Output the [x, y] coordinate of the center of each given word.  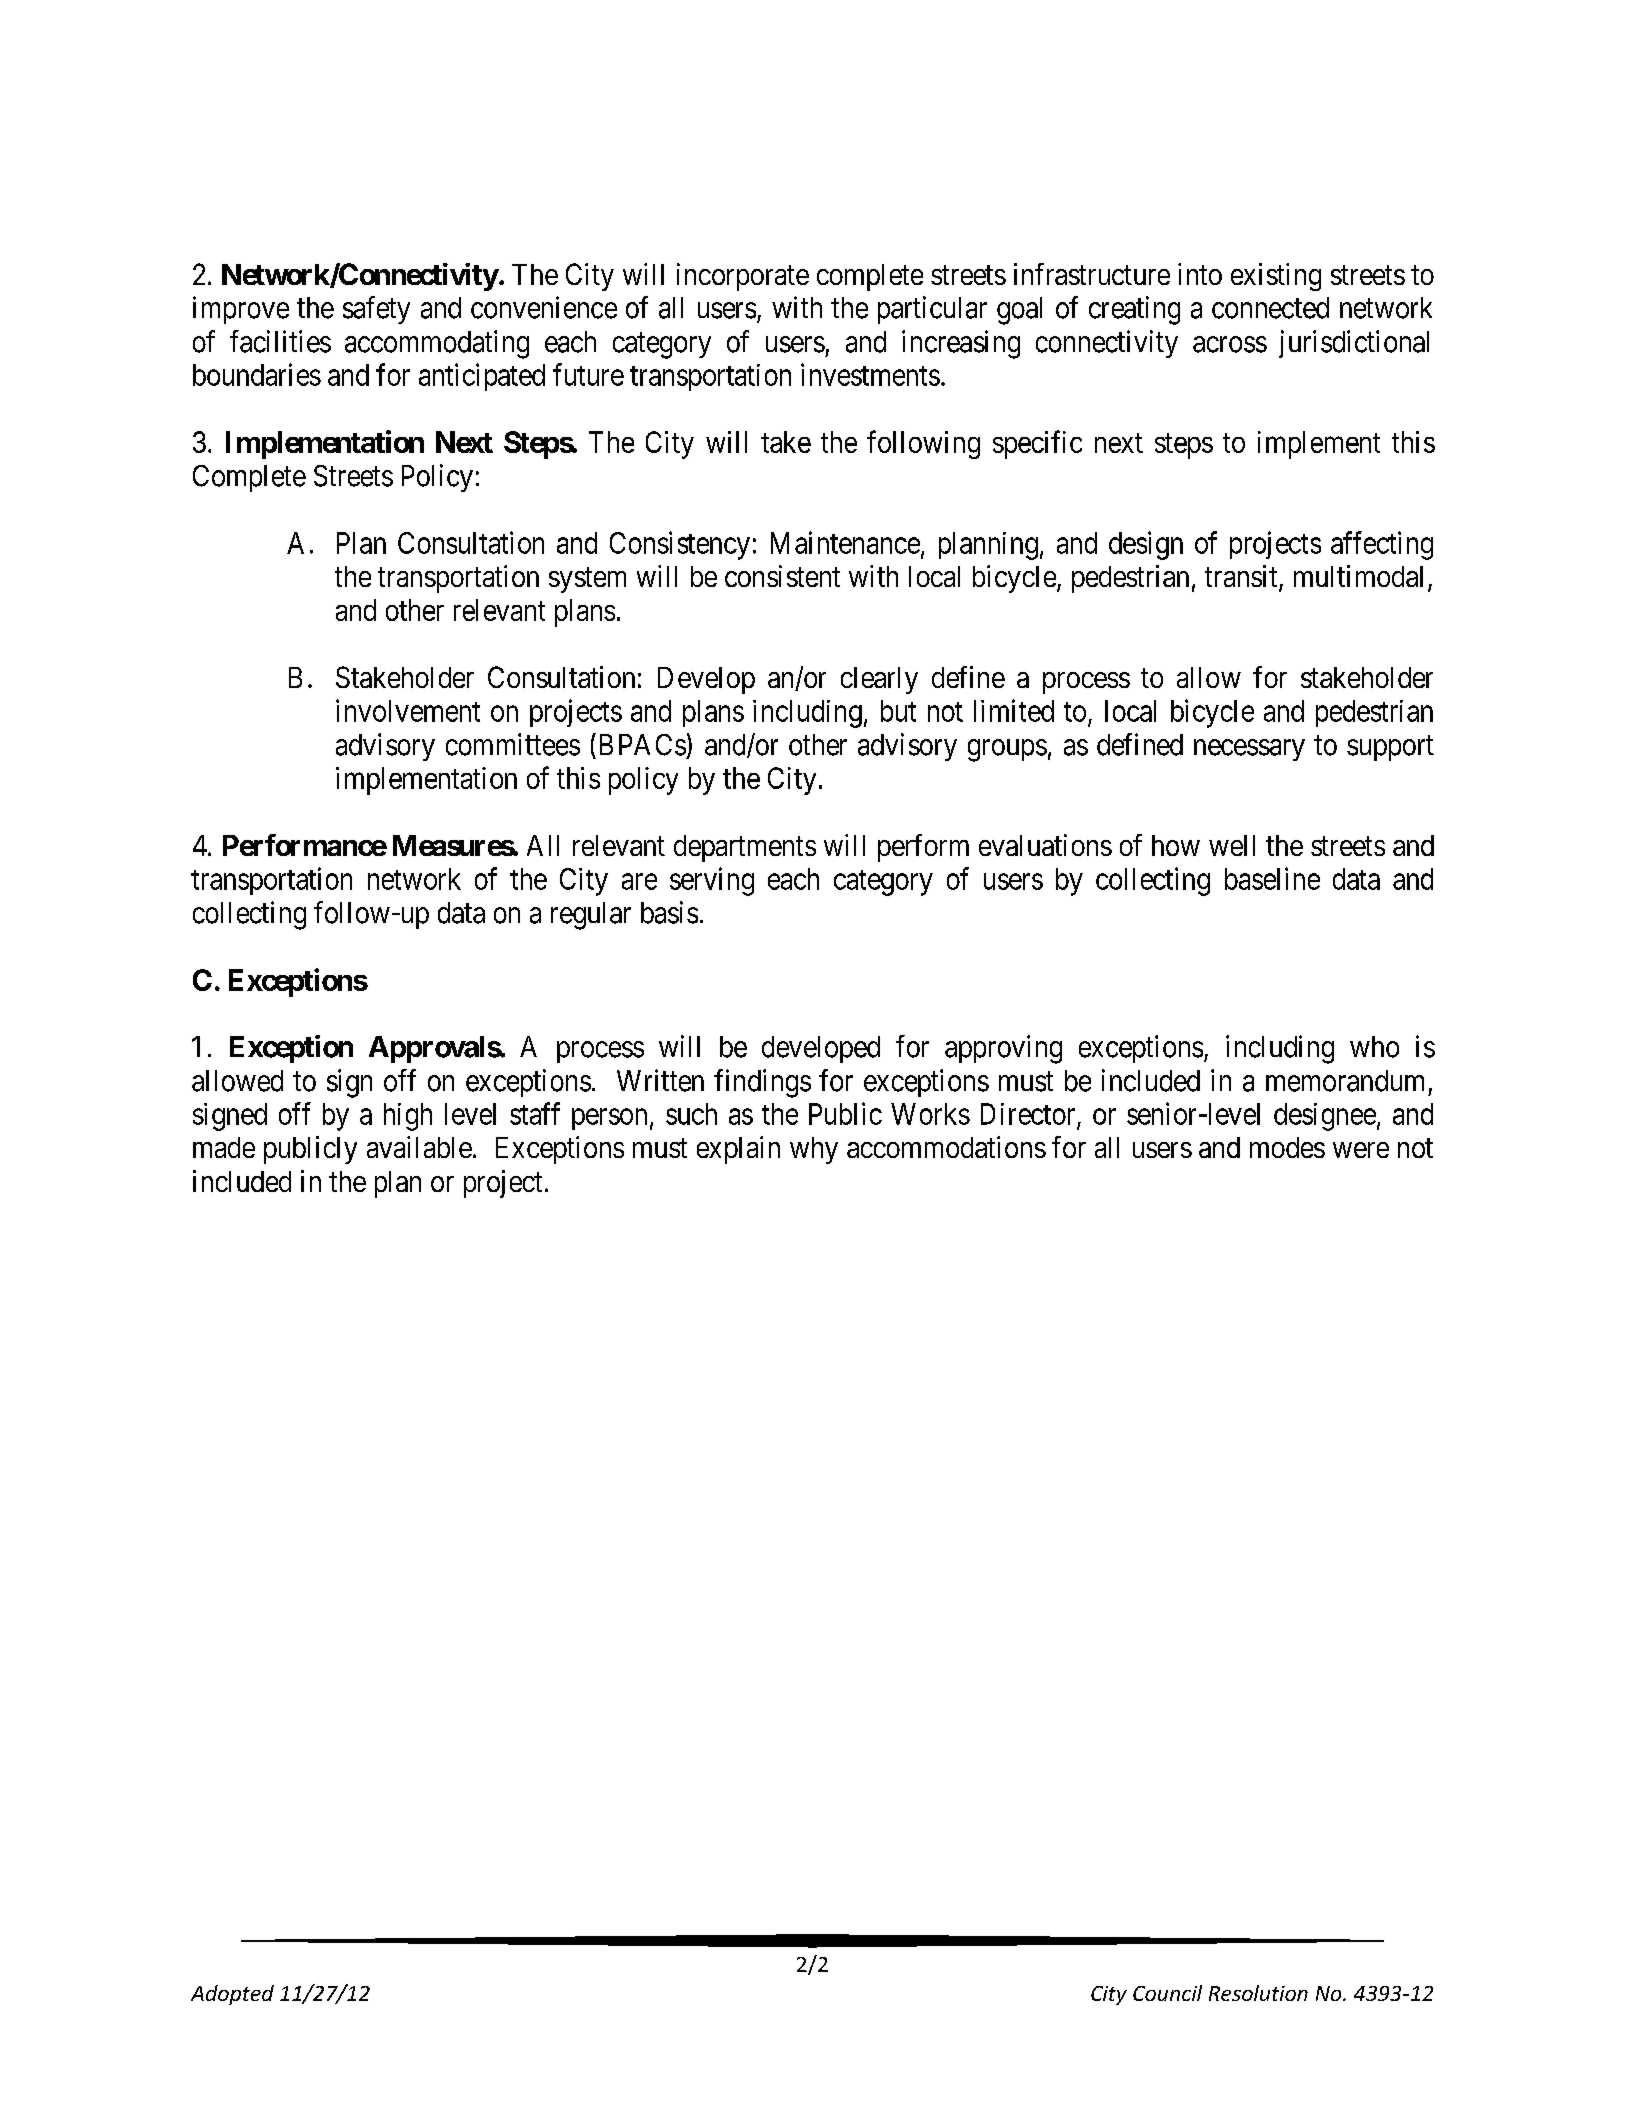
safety [376, 310]
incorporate [743, 277]
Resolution [1258, 1993]
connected [1270, 308]
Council [1167, 1993]
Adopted [232, 1995]
